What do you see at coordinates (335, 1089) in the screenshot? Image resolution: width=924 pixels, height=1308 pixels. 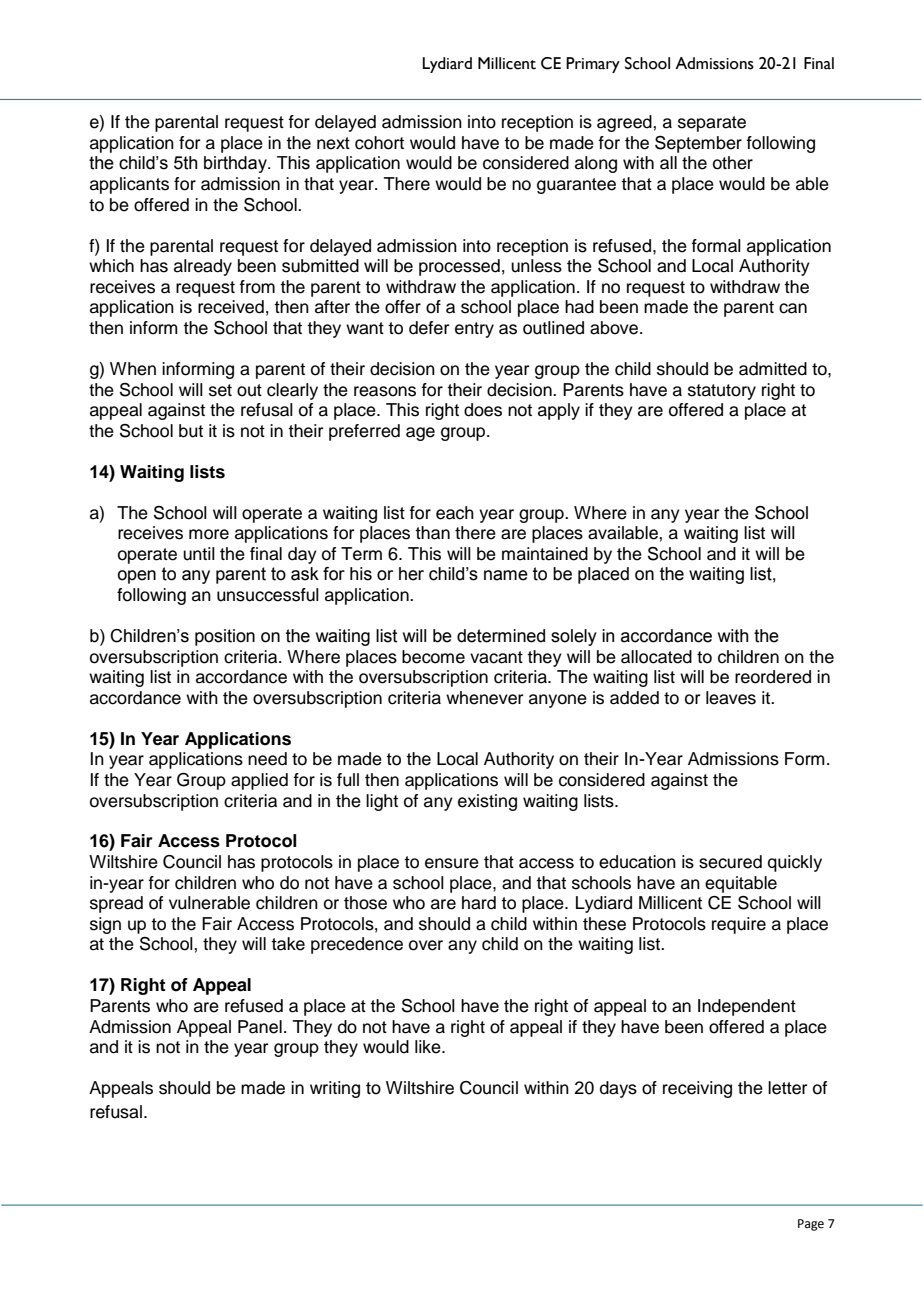 I see `writing` at bounding box center [335, 1089].
